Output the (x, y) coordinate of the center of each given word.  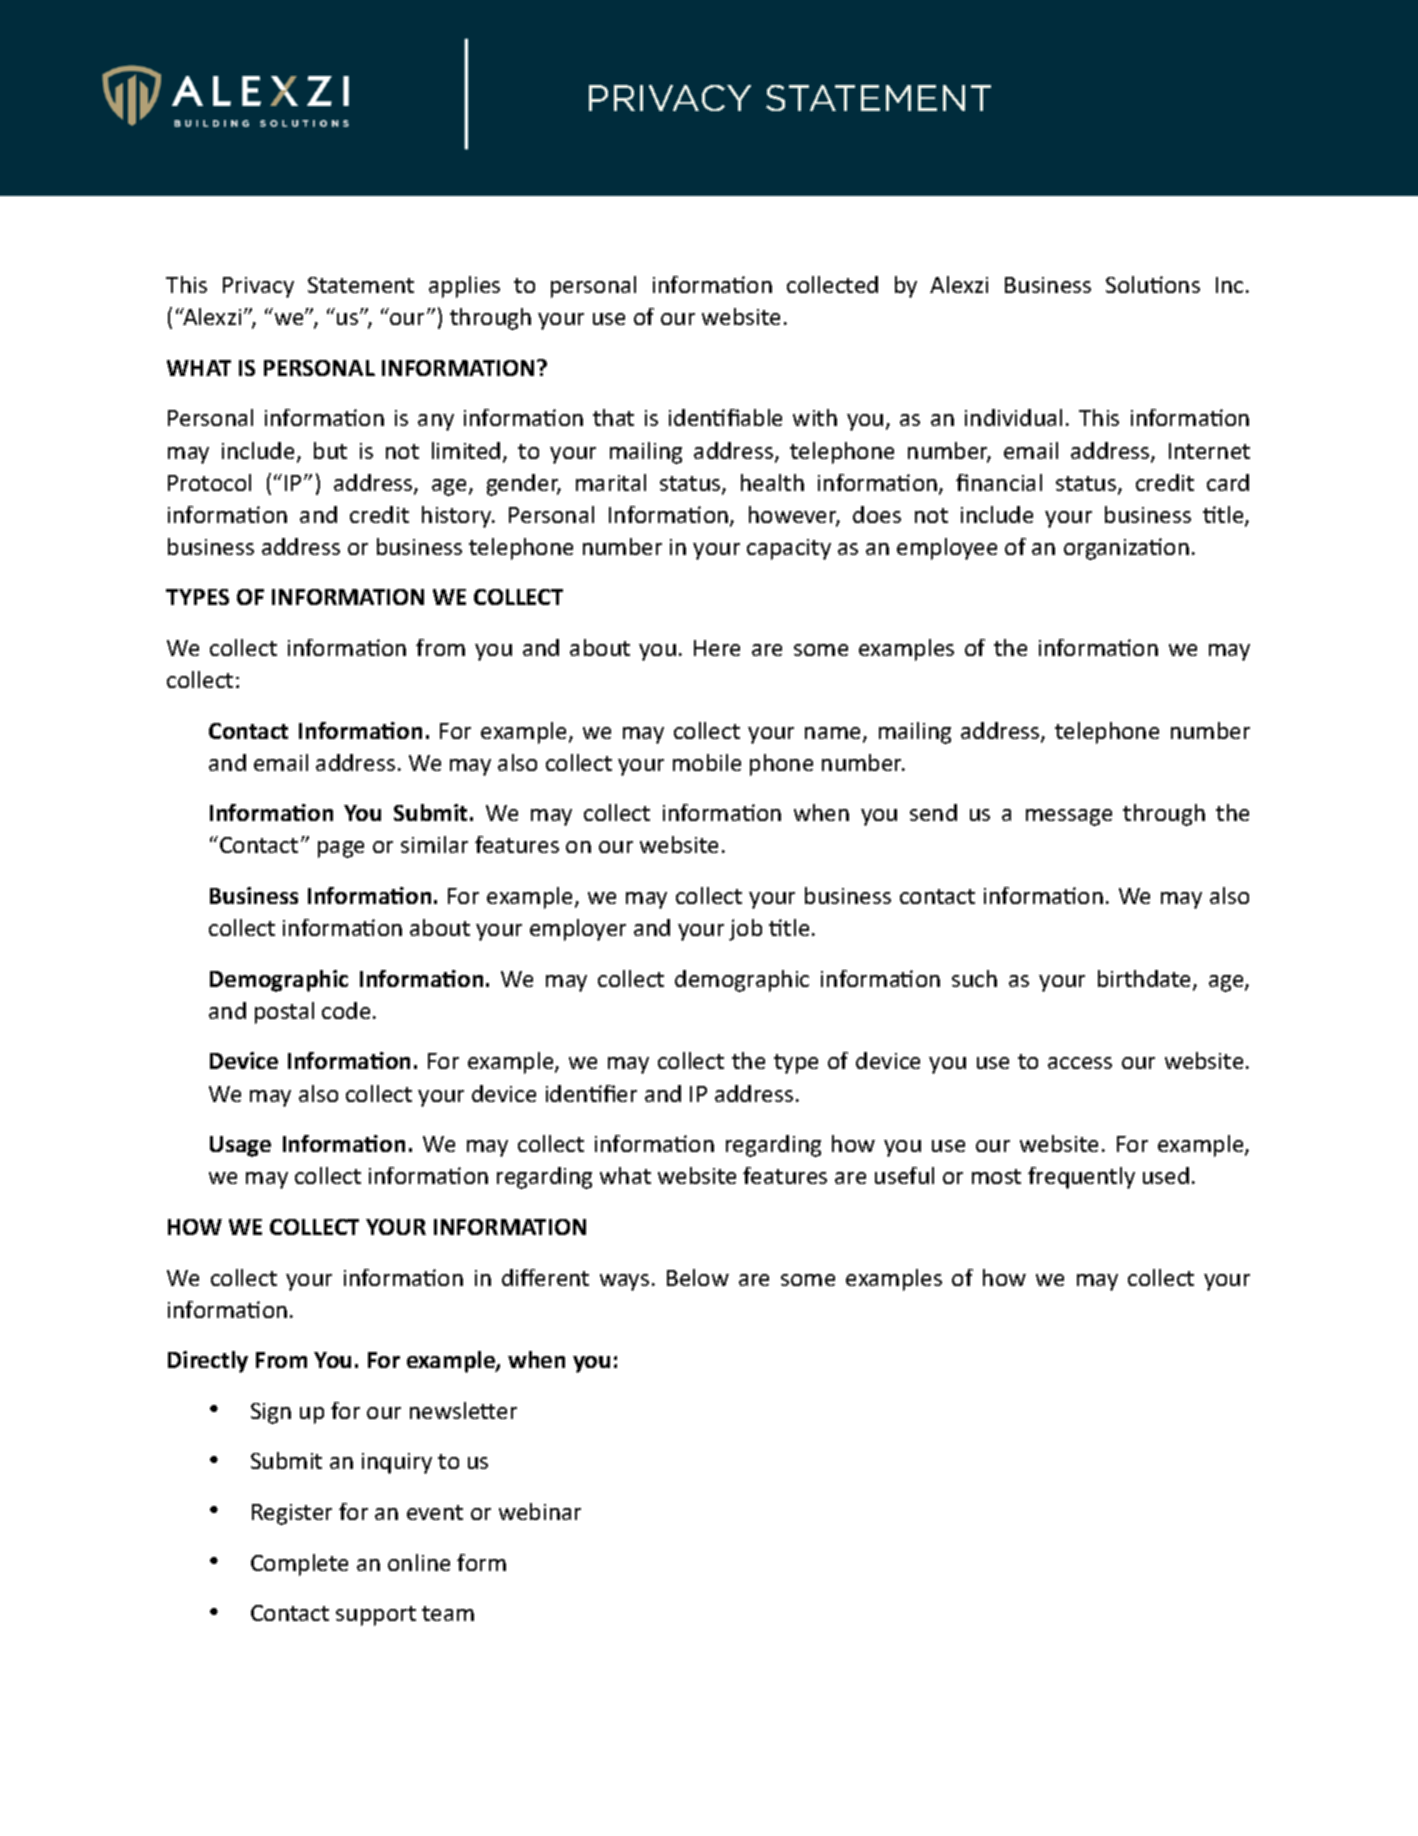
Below (698, 1277)
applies (464, 287)
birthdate (1146, 980)
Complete (299, 1565)
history (458, 517)
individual (1013, 417)
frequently (1081, 1178)
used (1166, 1175)
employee (947, 549)
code (346, 1010)
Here (717, 648)
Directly (208, 1362)
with (815, 417)
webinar (540, 1511)
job (745, 930)
